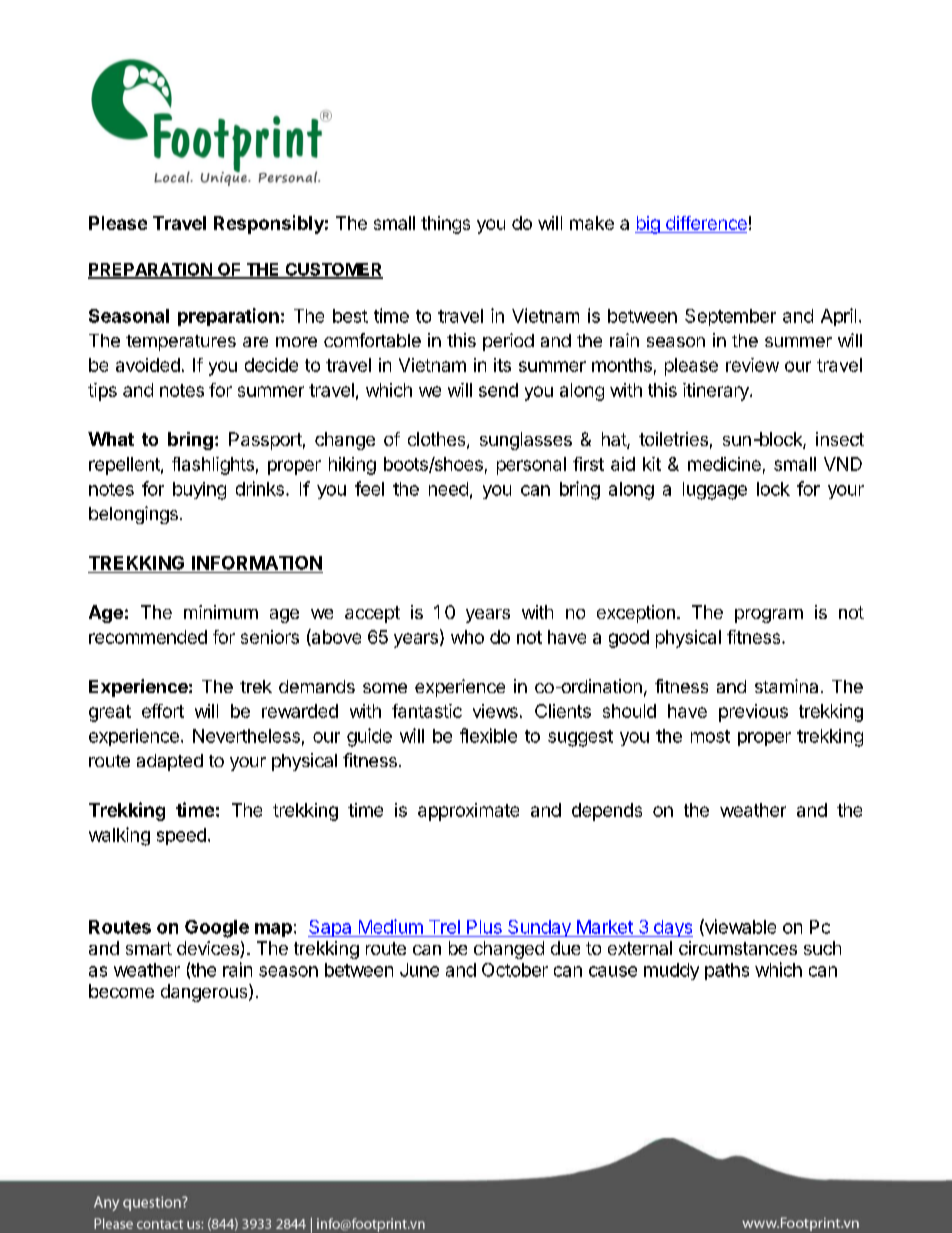  Describe the element at coordinates (467, 637) in the image. I see `who` at that location.
